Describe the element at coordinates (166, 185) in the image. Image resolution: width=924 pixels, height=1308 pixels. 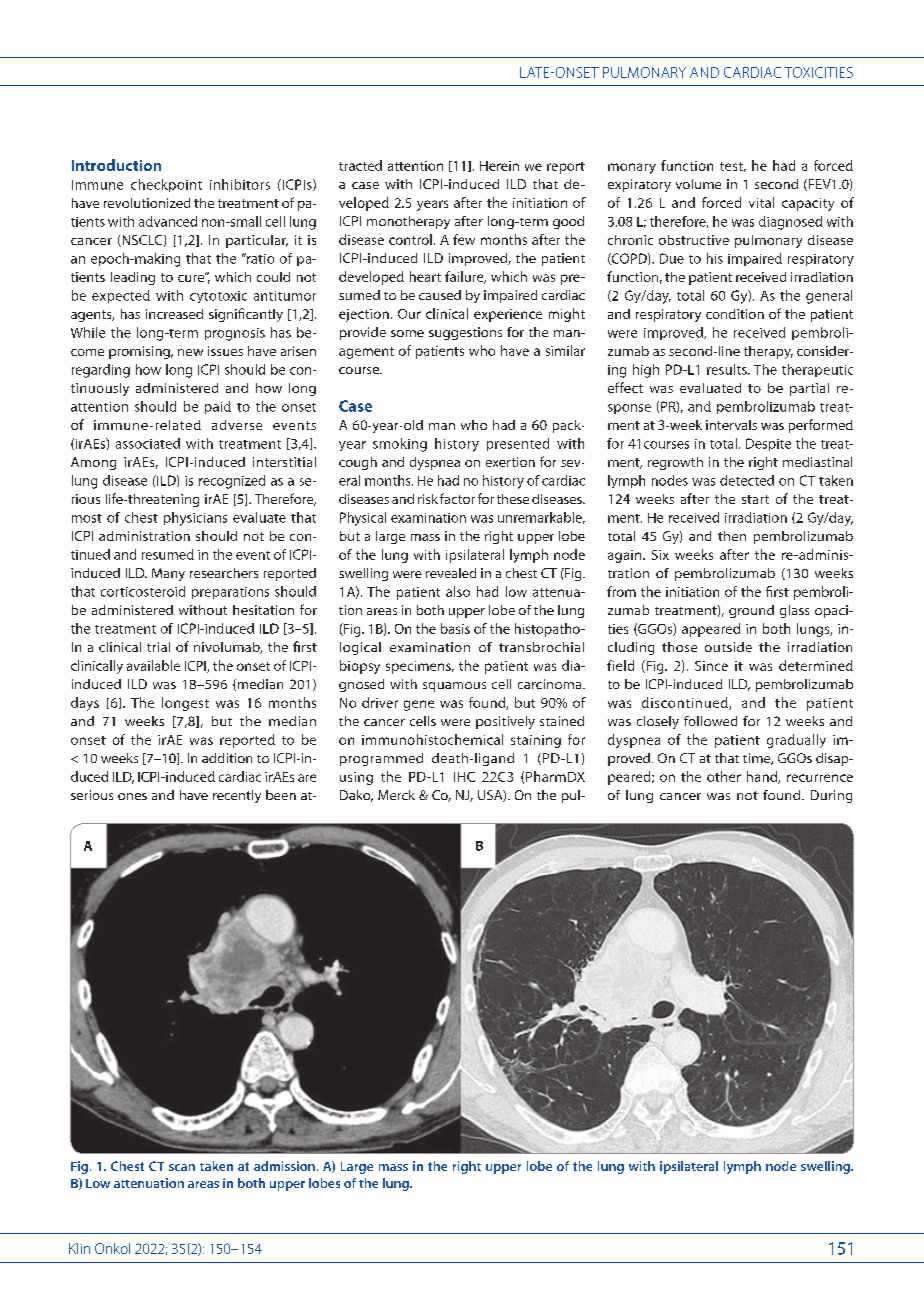
I see `checkpoint` at that location.
